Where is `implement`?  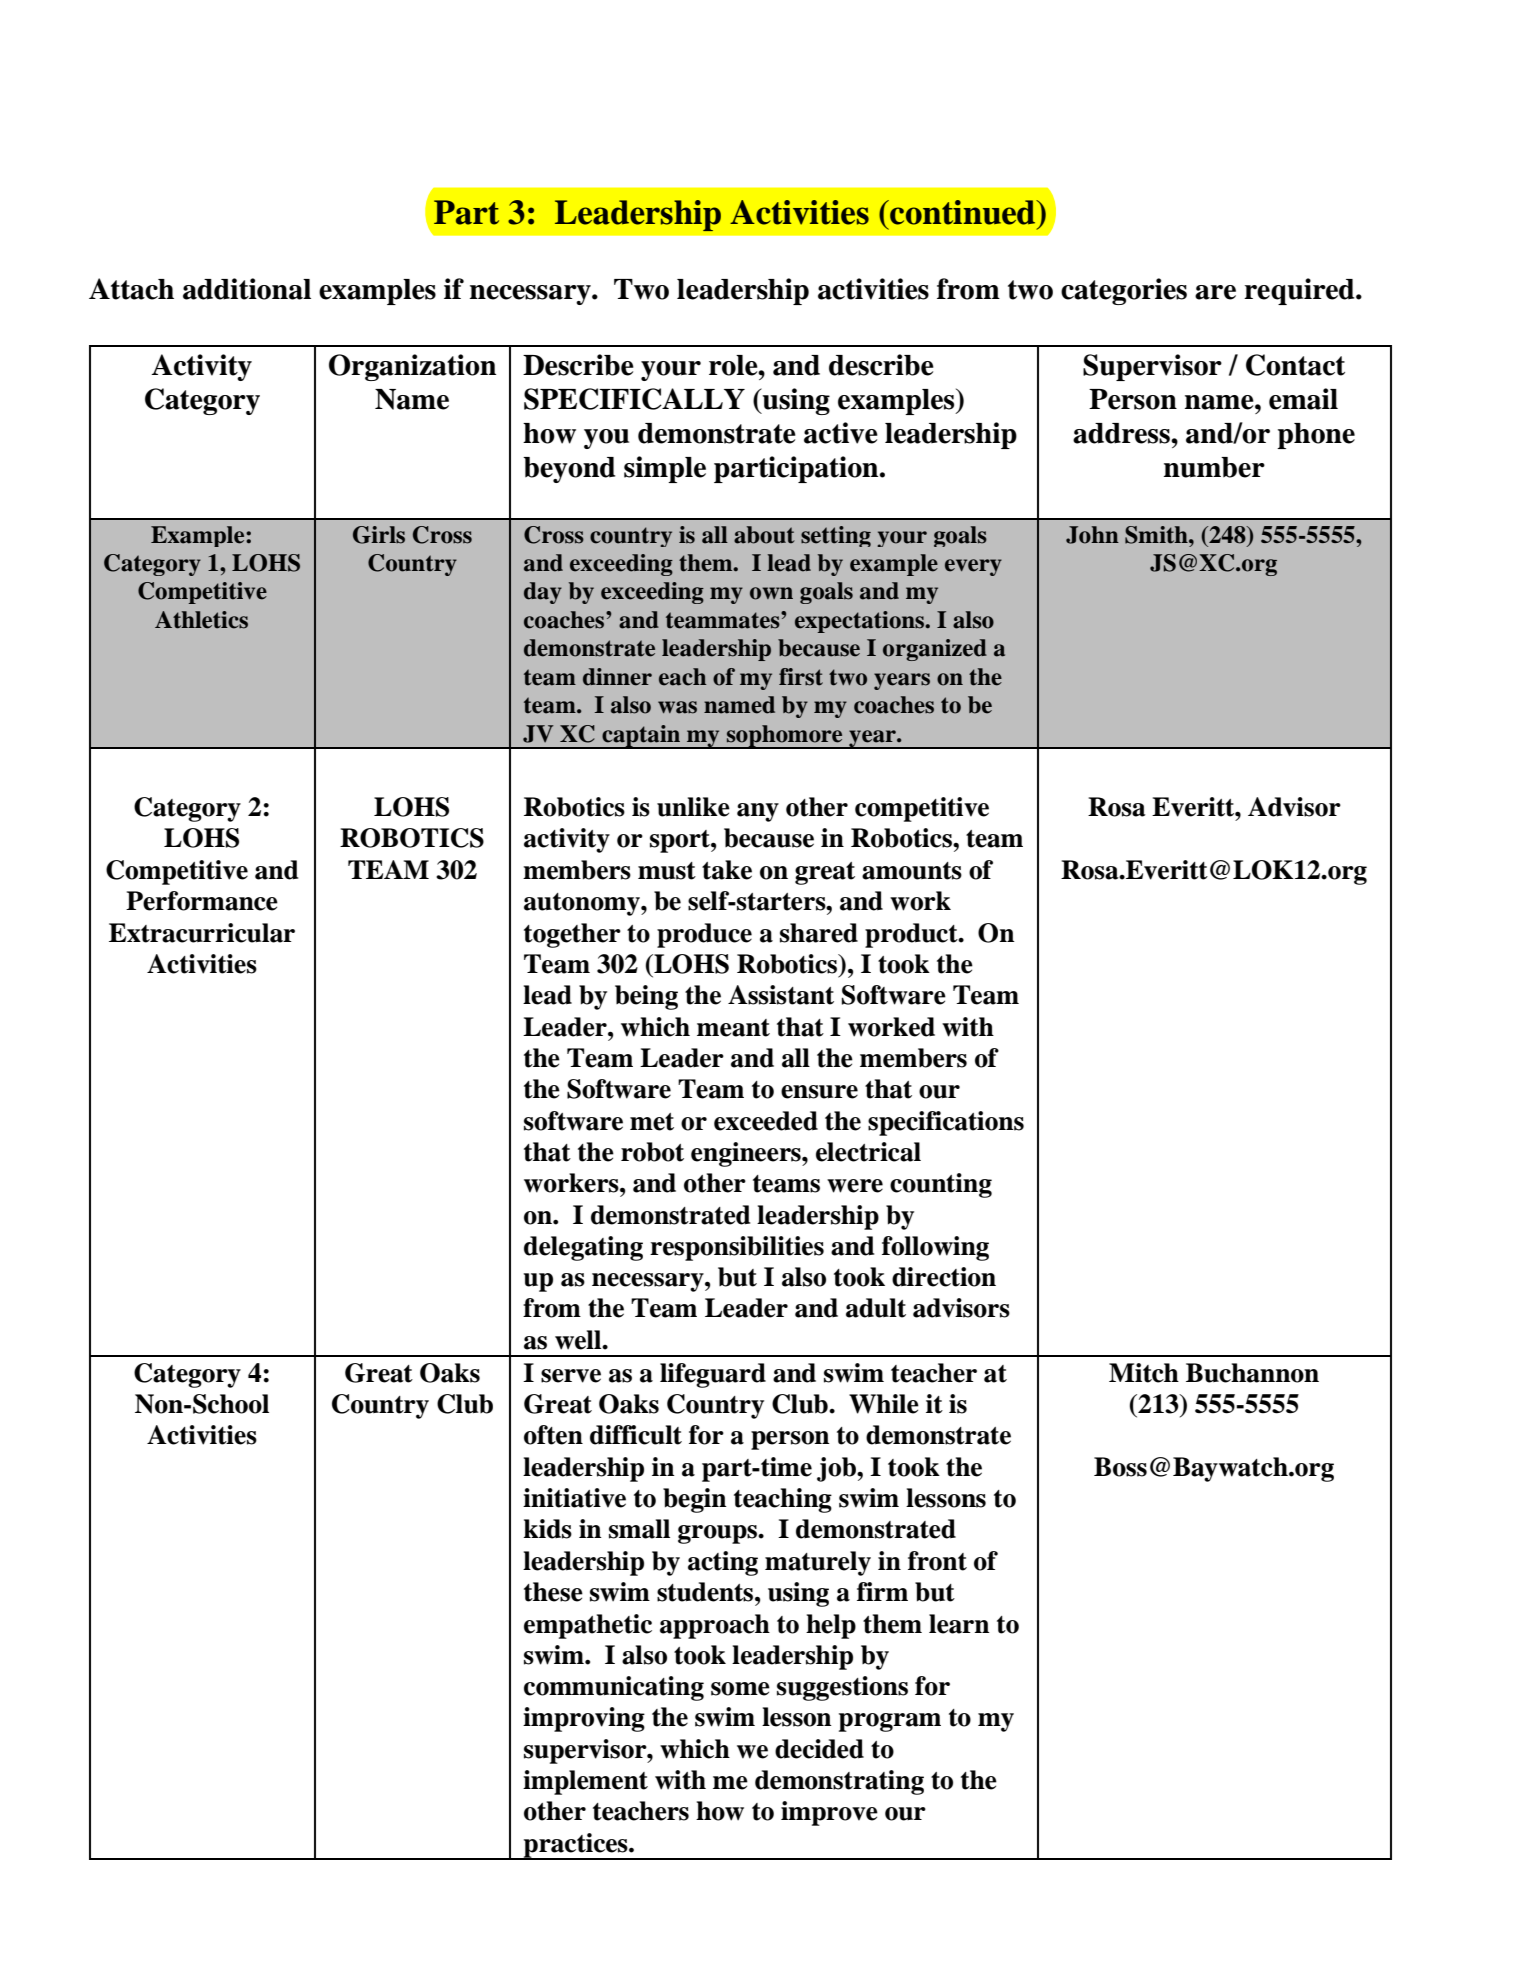 implement is located at coordinates (585, 1782).
